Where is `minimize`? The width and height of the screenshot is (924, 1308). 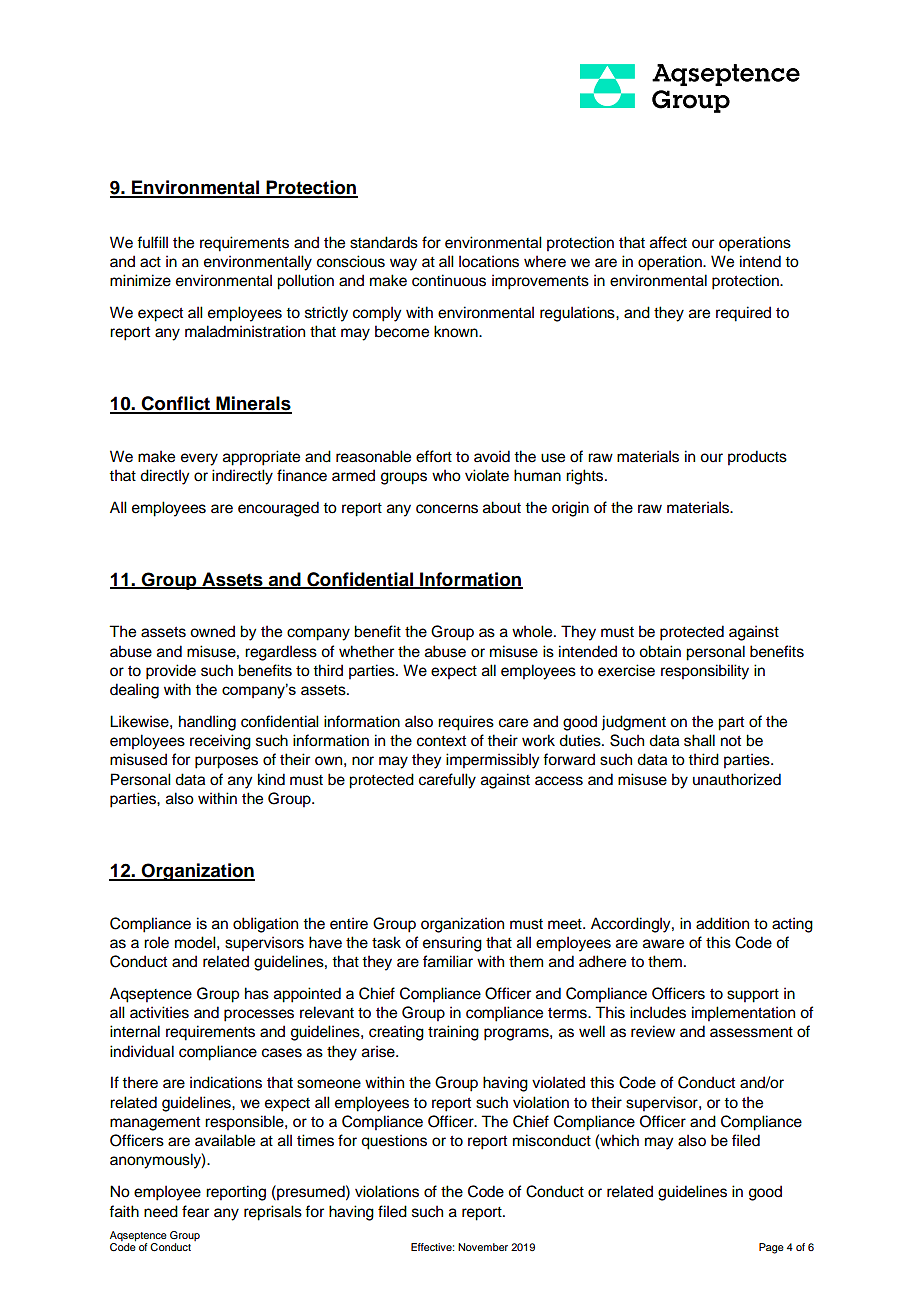 minimize is located at coordinates (140, 280).
